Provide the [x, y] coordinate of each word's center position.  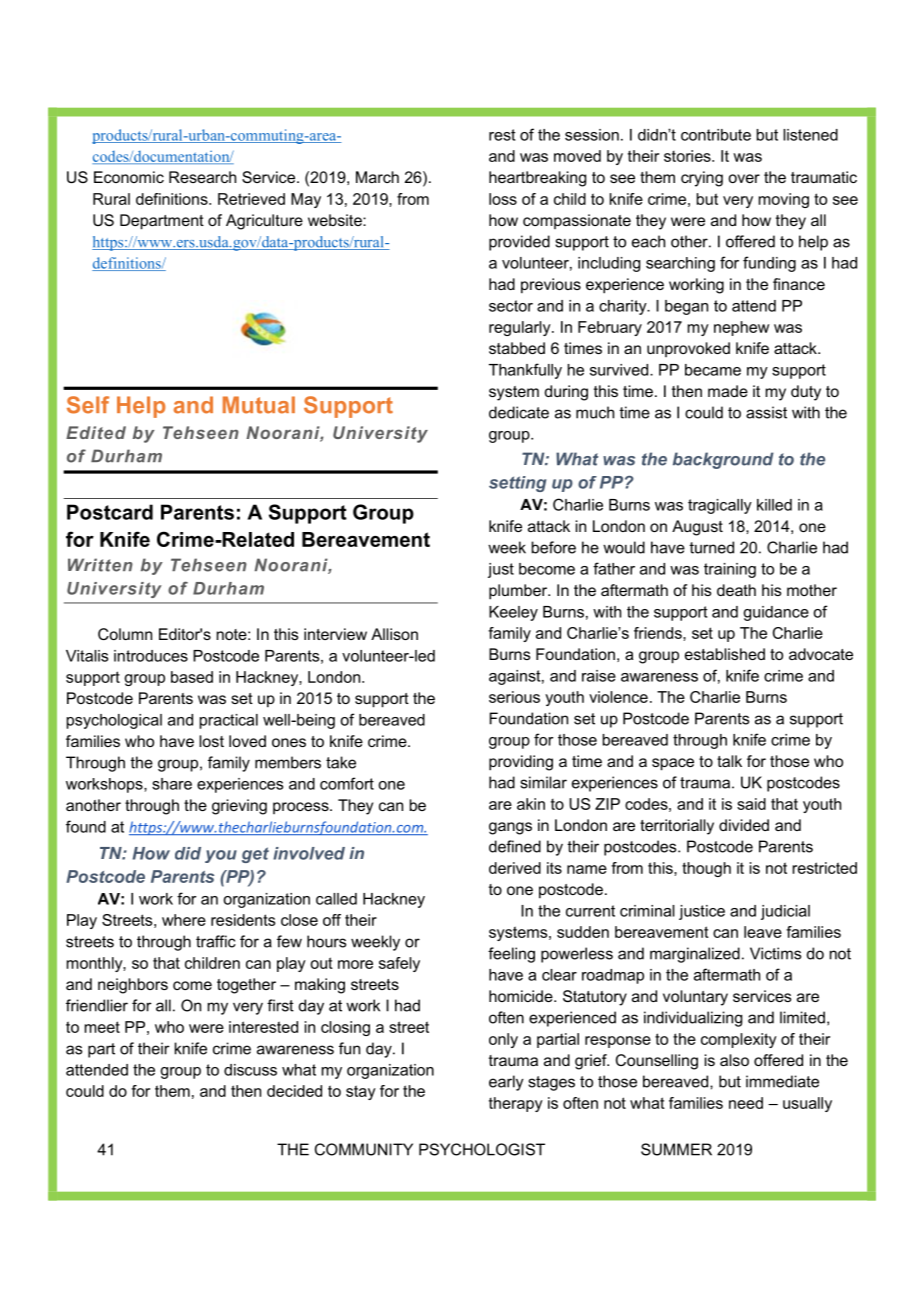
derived [515, 868]
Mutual [259, 405]
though [706, 869]
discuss [250, 1070]
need [746, 1103]
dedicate [519, 412]
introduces [151, 656]
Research [202, 177]
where [184, 920]
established [725, 654]
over [744, 178]
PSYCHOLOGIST [482, 1149]
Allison [394, 634]
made [728, 391]
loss [503, 199]
